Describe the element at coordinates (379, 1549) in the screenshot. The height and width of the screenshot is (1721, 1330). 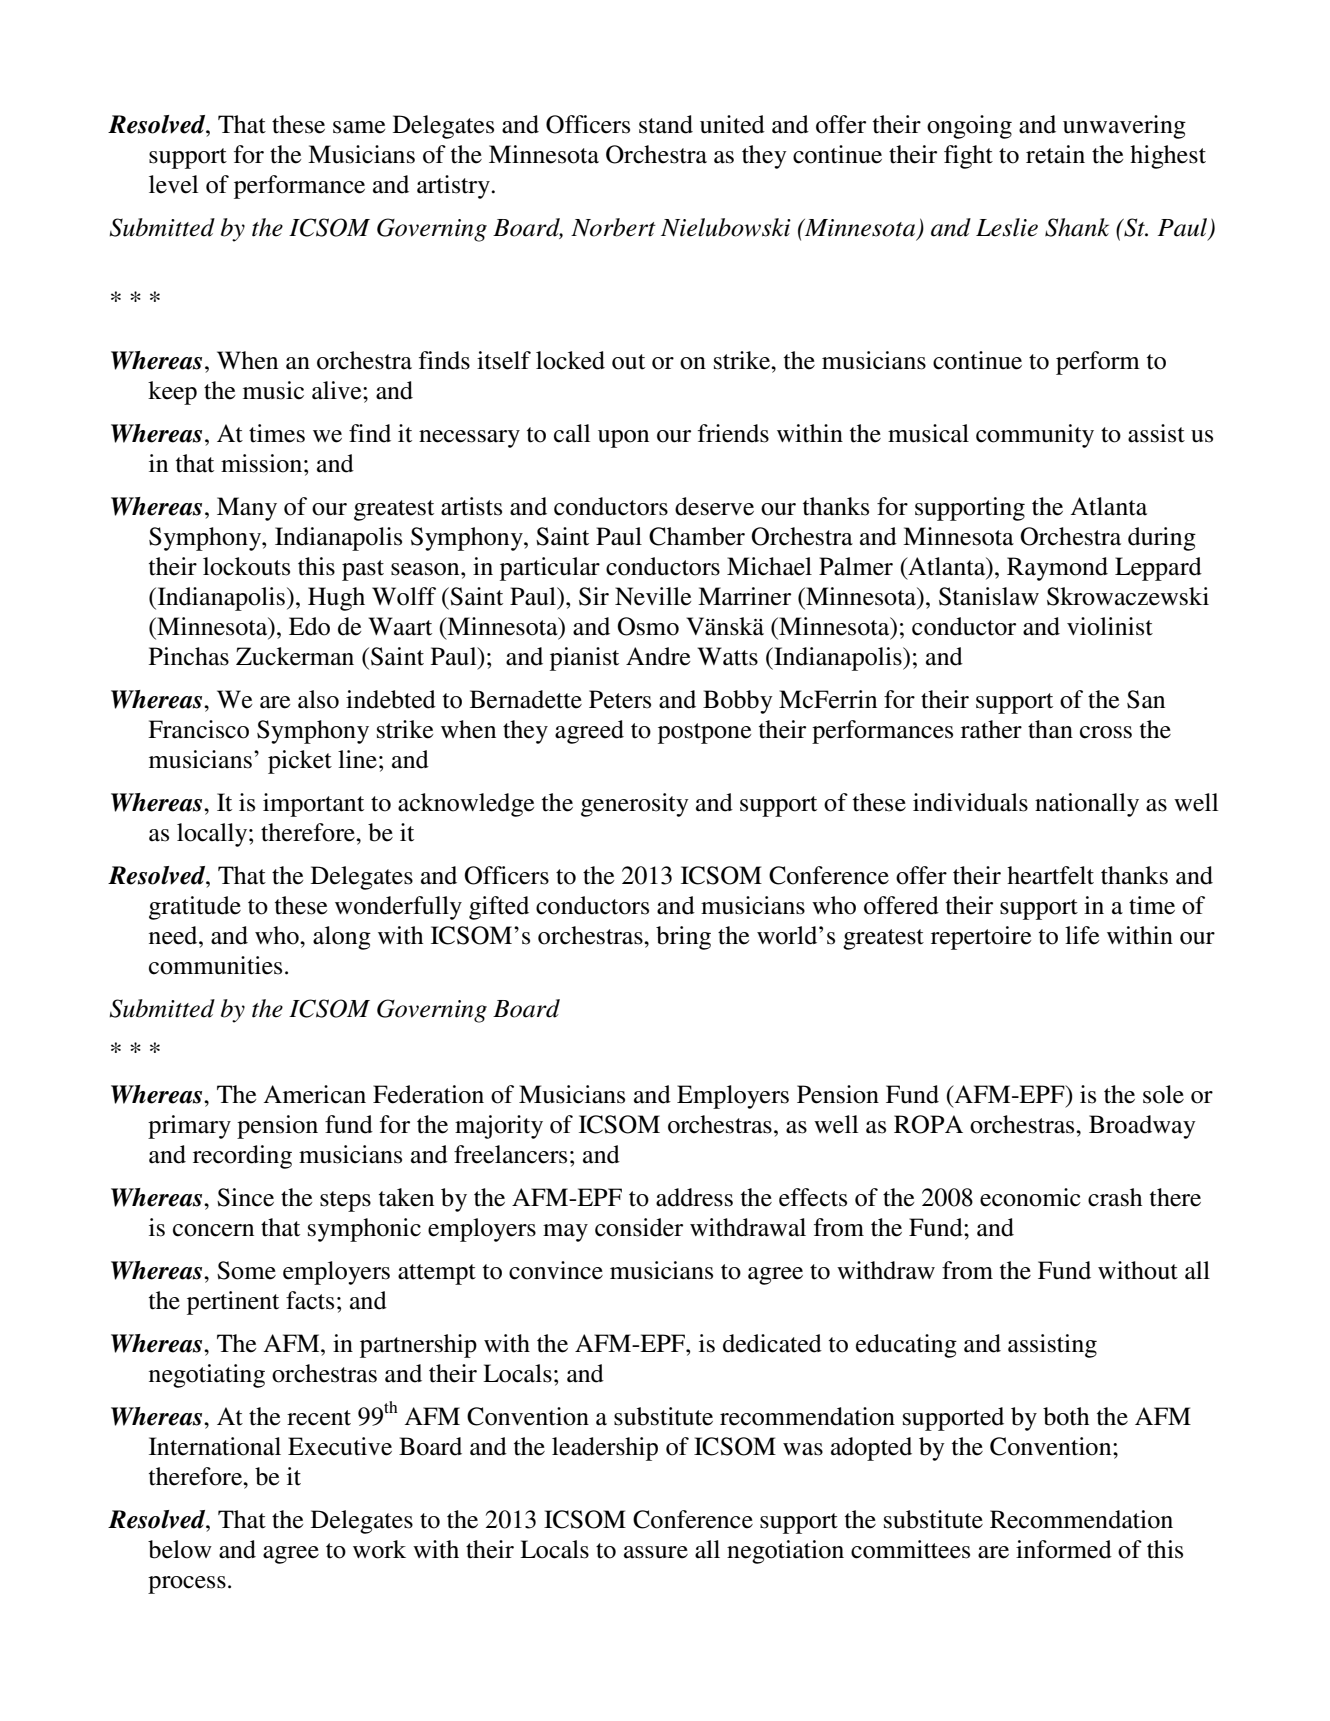
I see `work` at that location.
